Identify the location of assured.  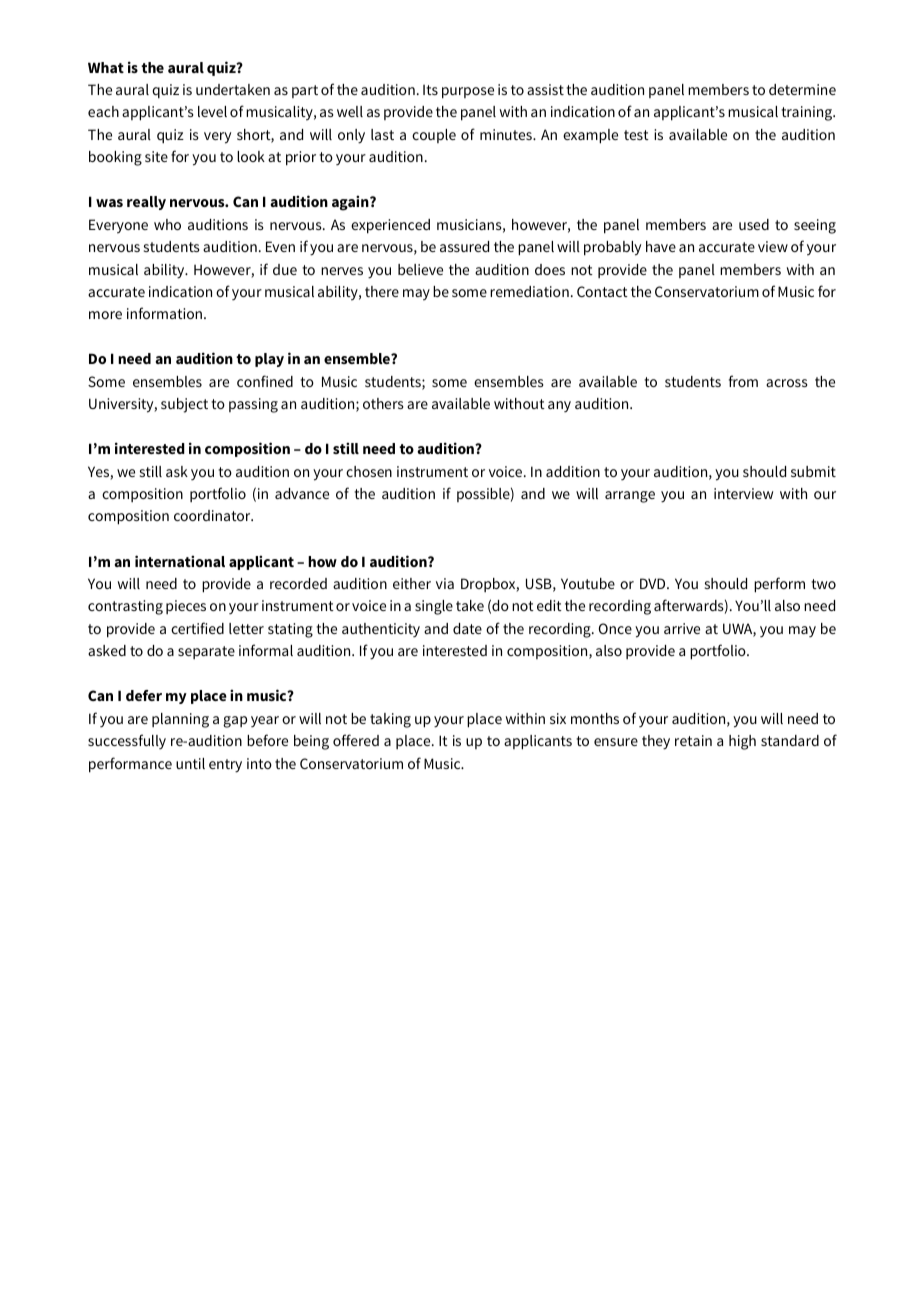
(464, 246).
